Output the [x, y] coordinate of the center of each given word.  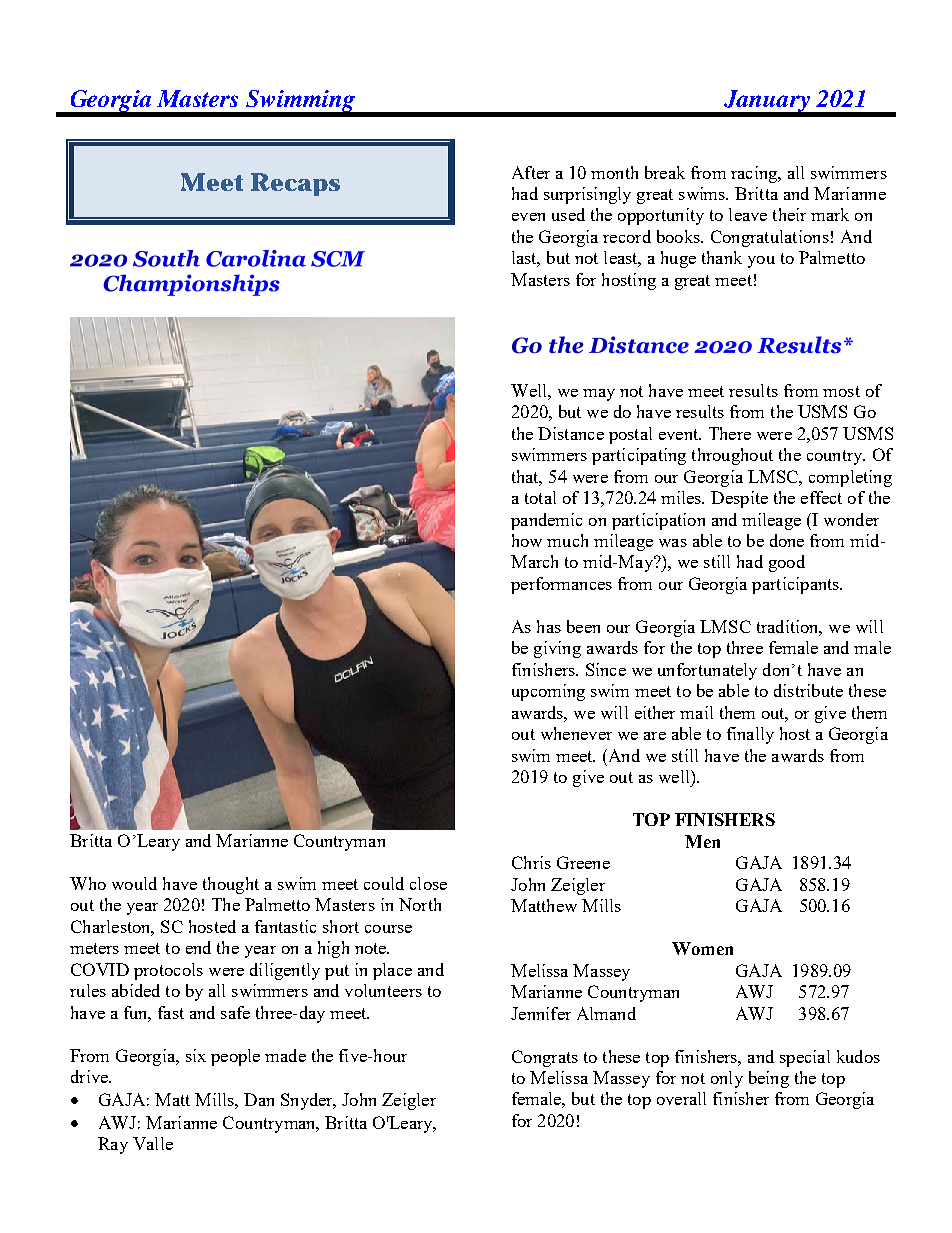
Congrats [545, 1058]
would [134, 883]
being [769, 1079]
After [531, 172]
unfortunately [707, 671]
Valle [153, 1143]
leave [748, 214]
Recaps [295, 184]
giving [557, 649]
